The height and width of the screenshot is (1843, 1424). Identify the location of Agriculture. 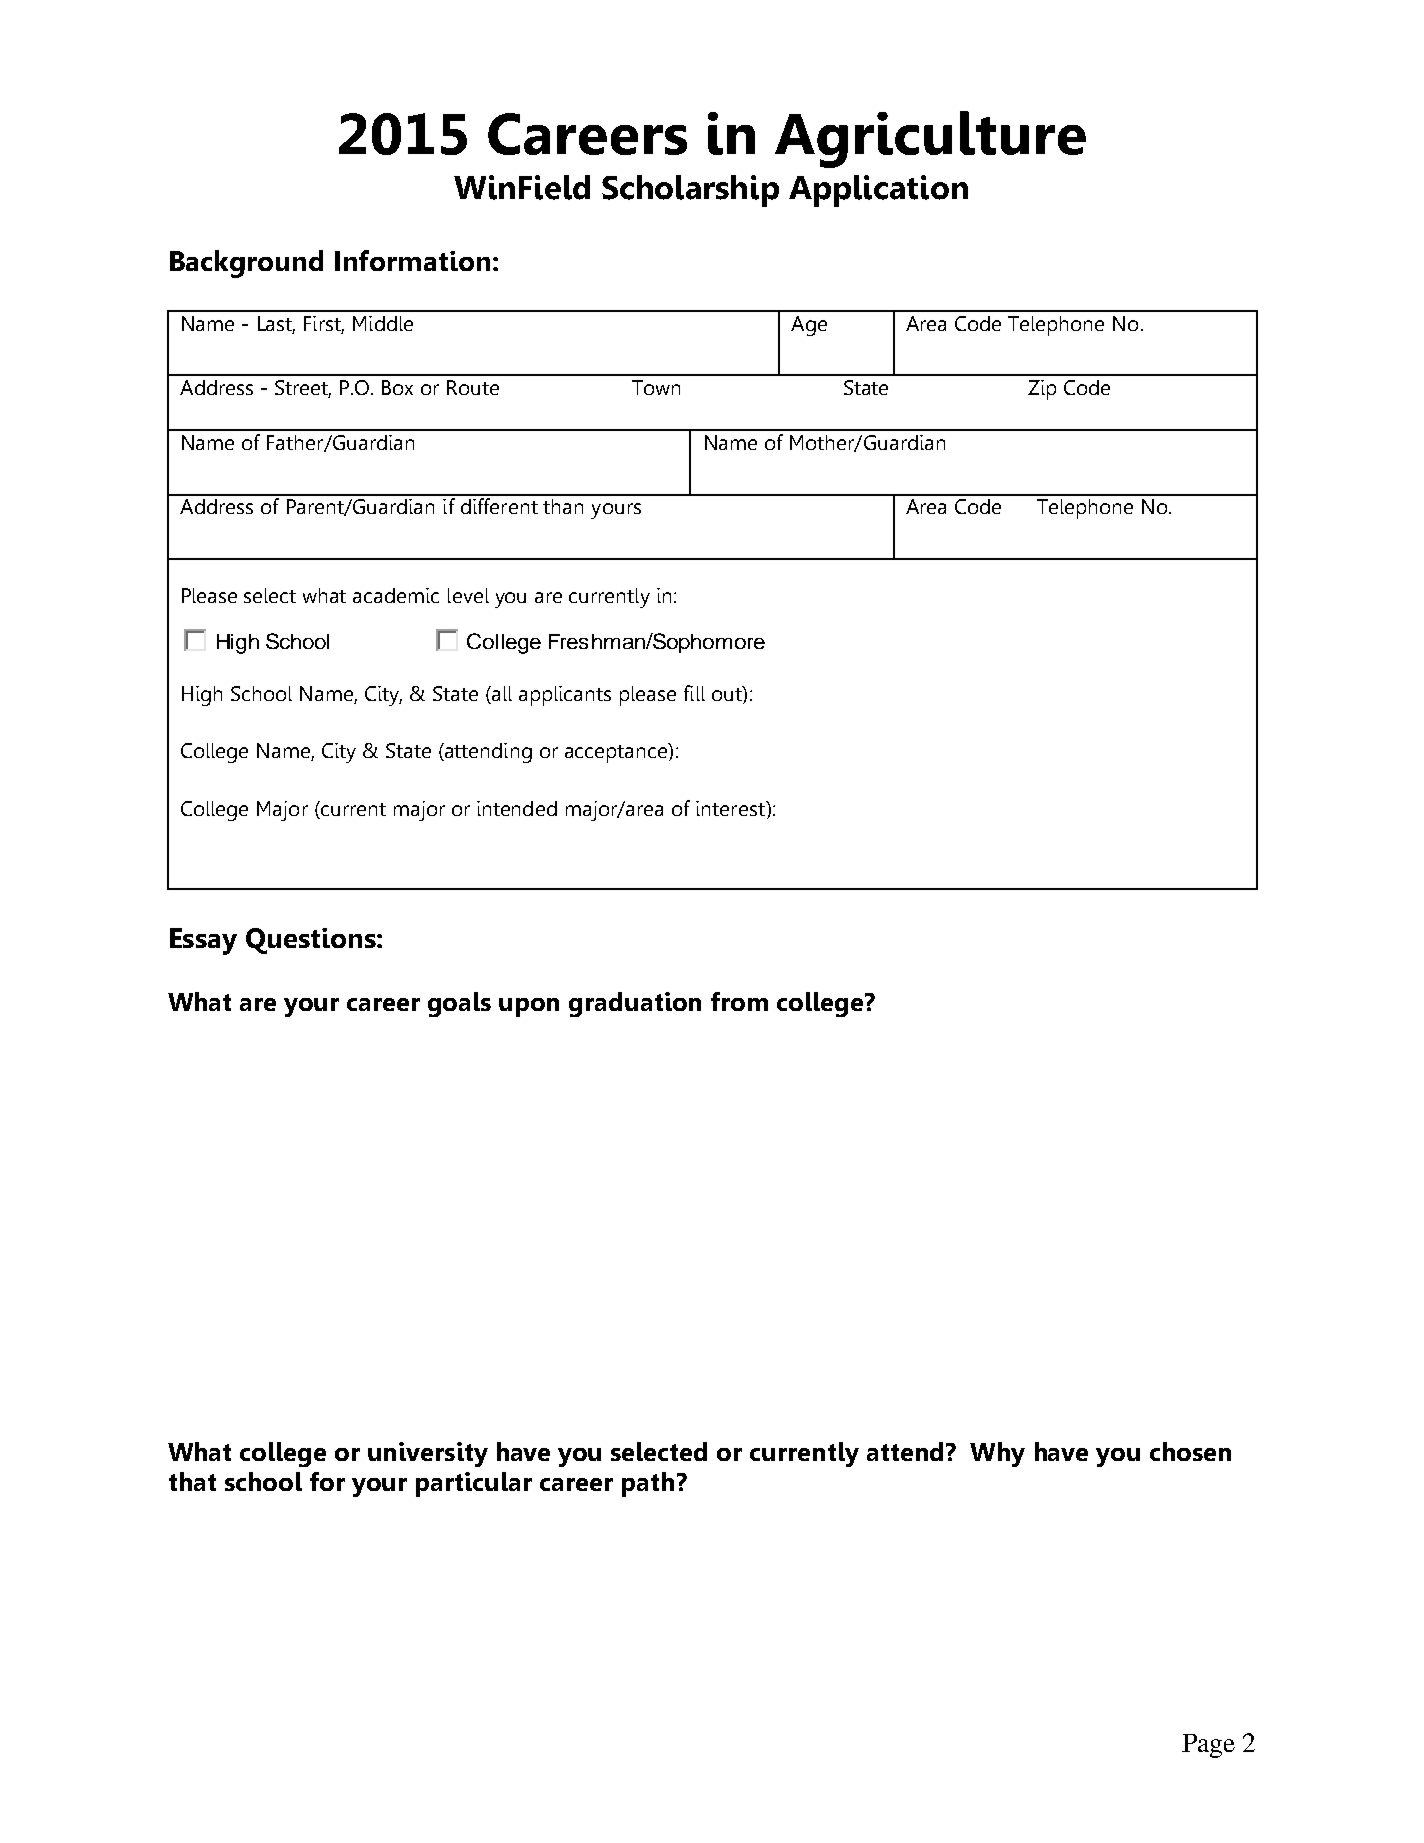
(930, 139).
